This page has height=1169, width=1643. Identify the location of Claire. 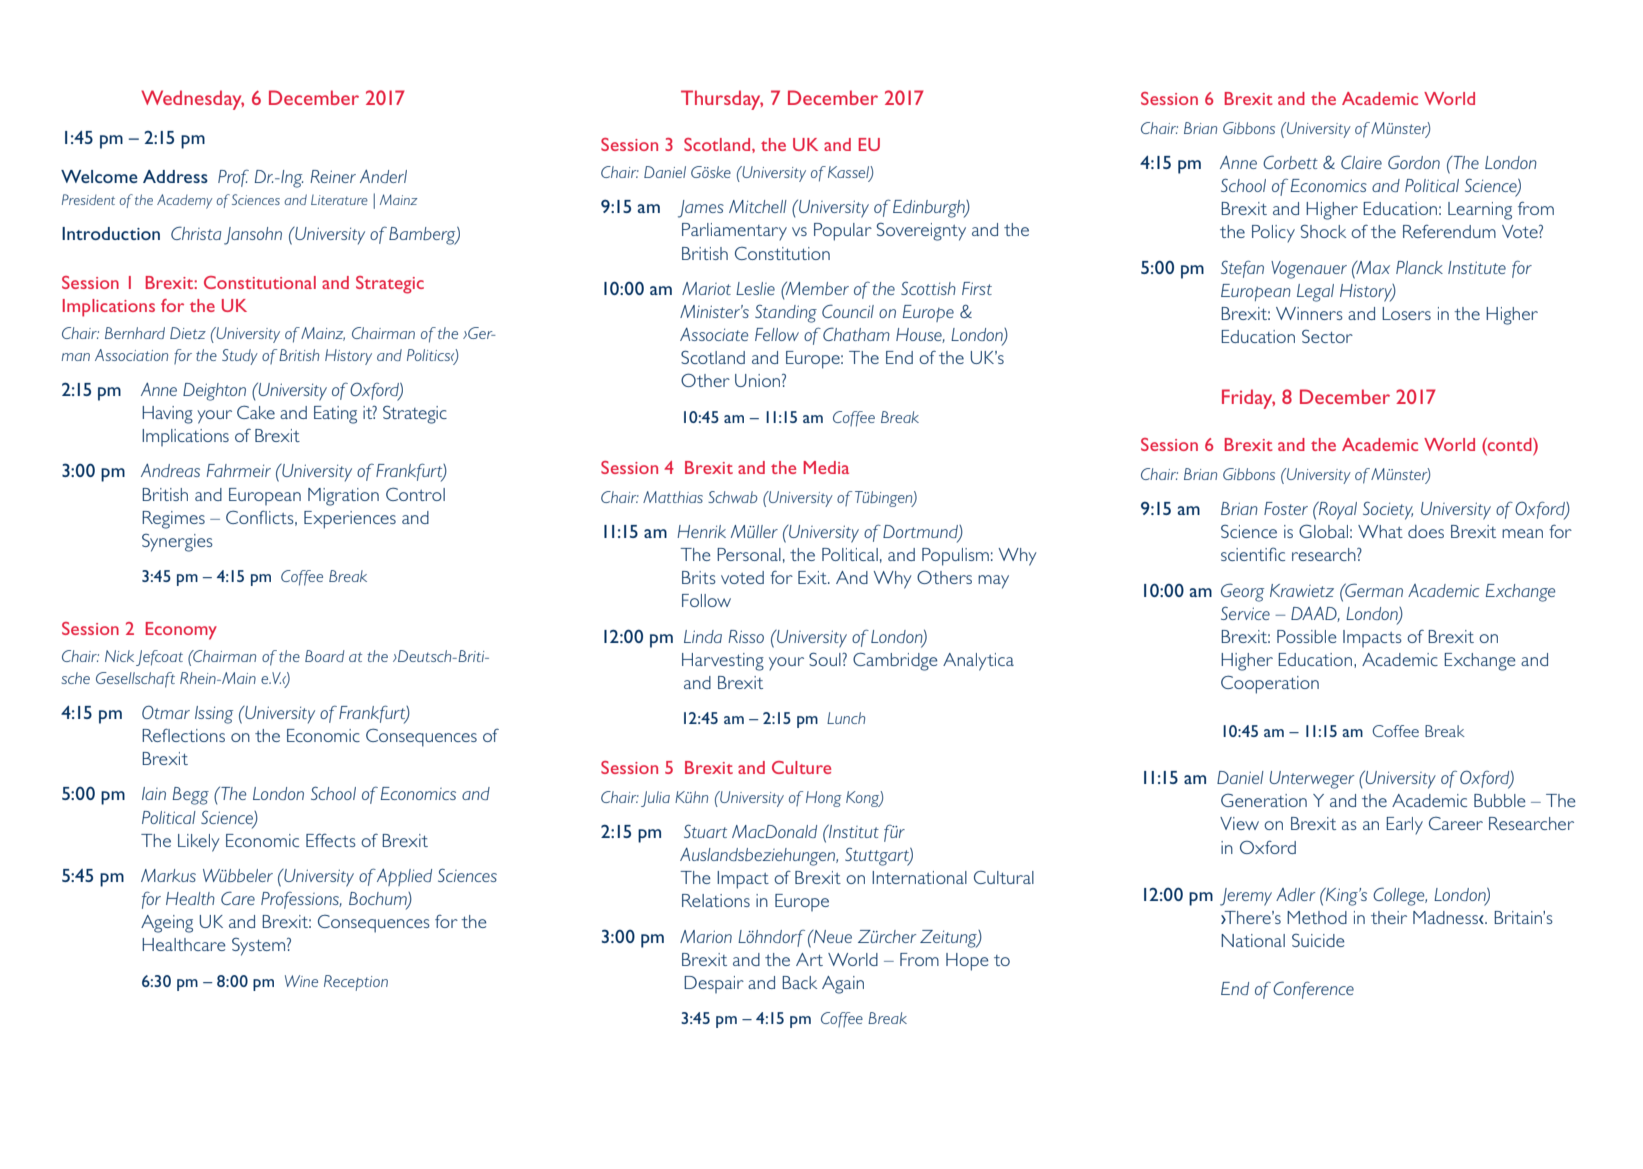
(1361, 162).
